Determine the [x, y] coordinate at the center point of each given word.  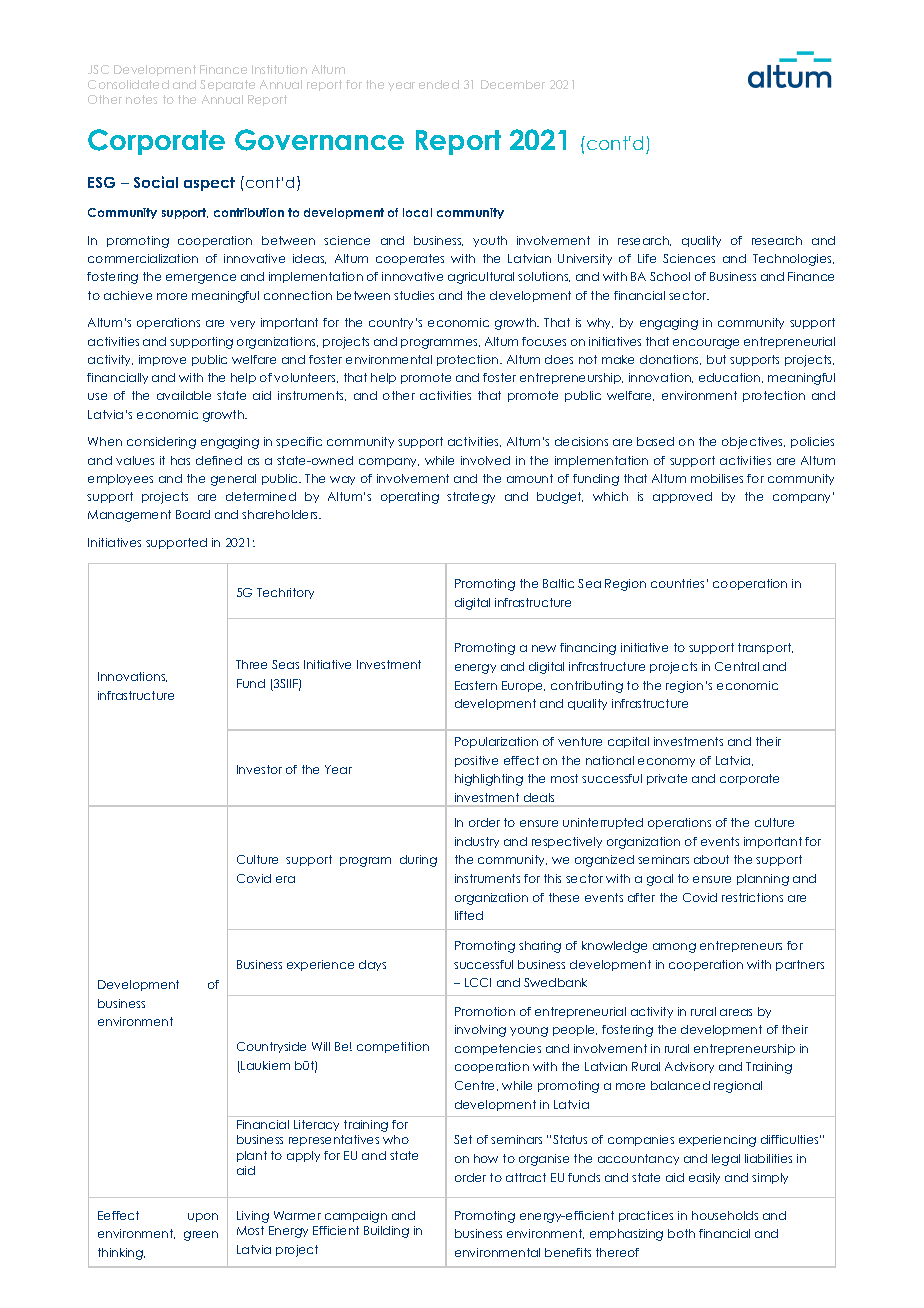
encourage [706, 344]
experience [320, 965]
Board [193, 514]
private [667, 779]
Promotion [485, 1011]
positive [476, 761]
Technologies [793, 260]
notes [141, 99]
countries [677, 583]
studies [414, 295]
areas [736, 1012]
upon [203, 1217]
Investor [259, 769]
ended [439, 84]
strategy [471, 498]
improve [162, 360]
